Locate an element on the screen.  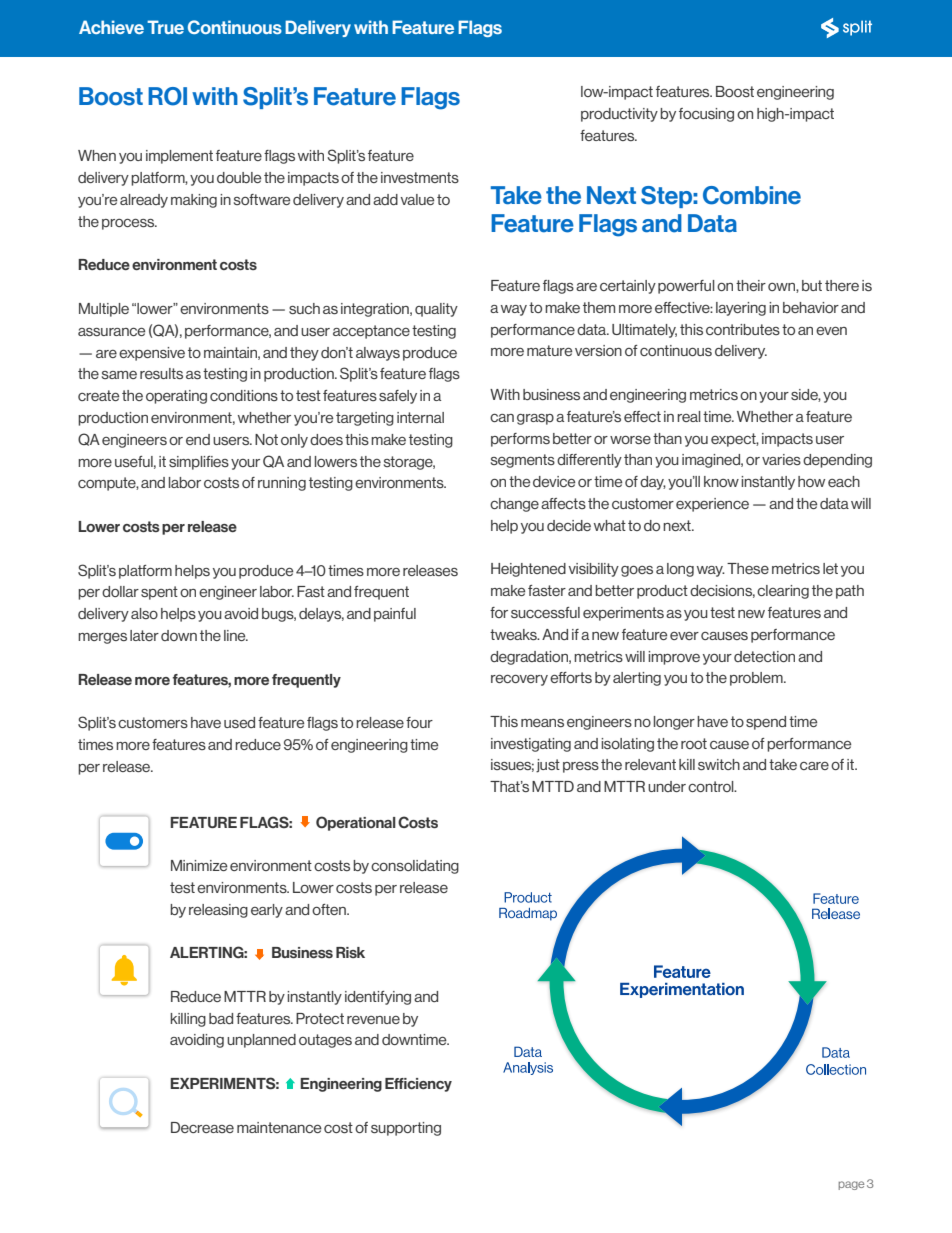
spent is located at coordinates (159, 593).
